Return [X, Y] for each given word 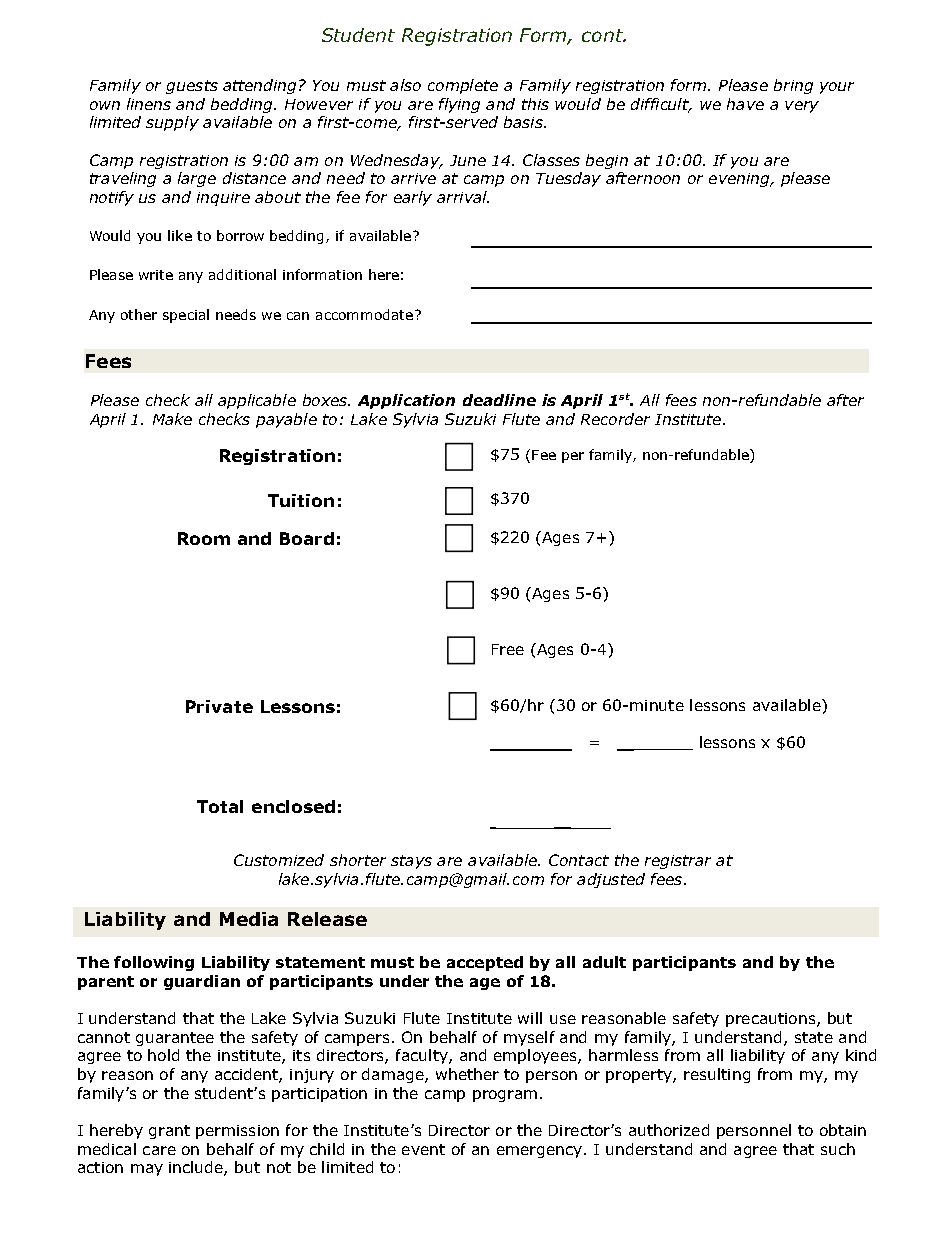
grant [169, 1132]
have [745, 104]
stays [411, 862]
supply [172, 123]
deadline [499, 400]
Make [172, 419]
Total [220, 806]
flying [459, 105]
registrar [678, 862]
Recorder [615, 419]
